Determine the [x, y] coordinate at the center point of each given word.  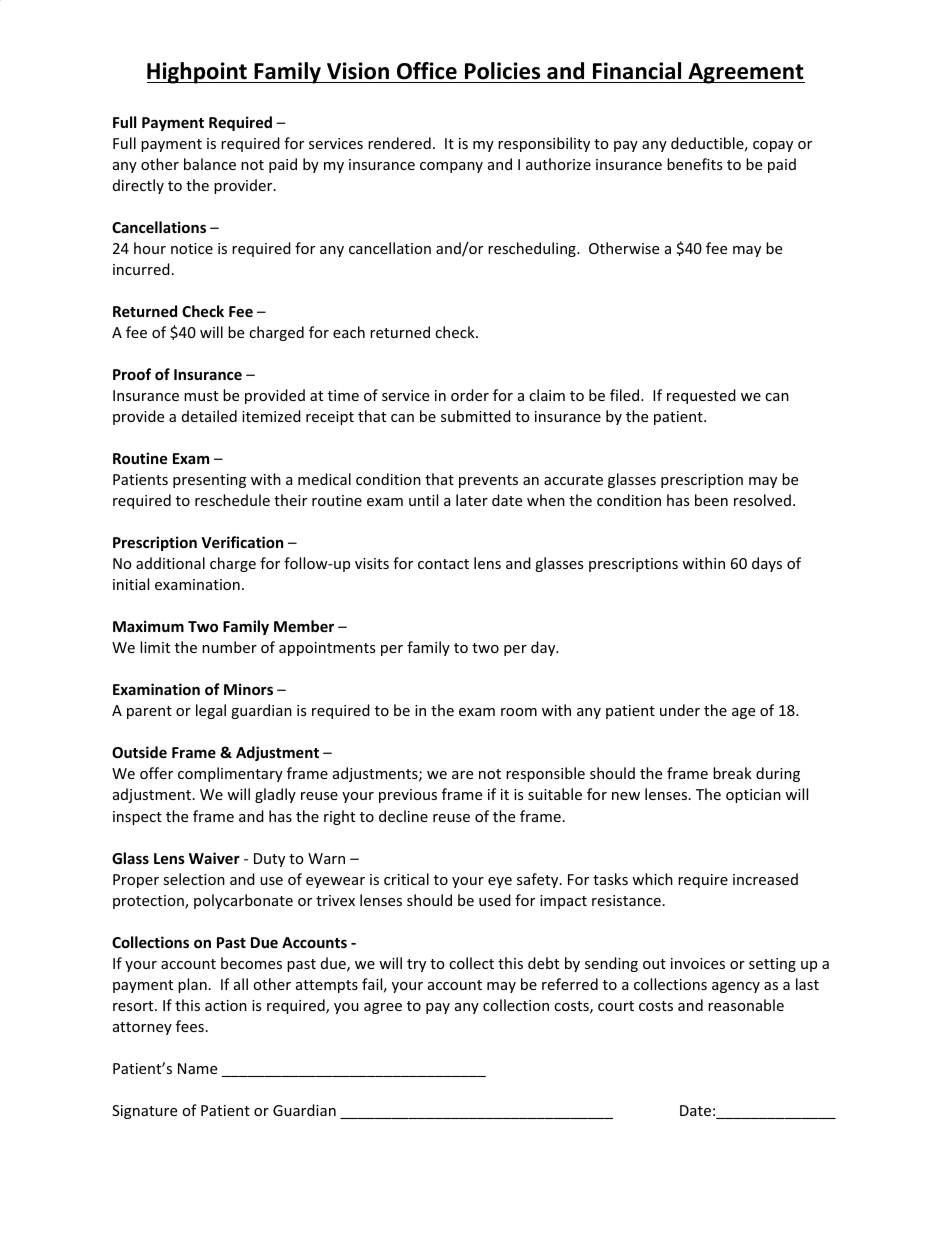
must [201, 396]
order [470, 395]
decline [403, 816]
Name [197, 1068]
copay [773, 146]
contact [443, 564]
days [767, 564]
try [416, 965]
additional [170, 563]
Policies [502, 71]
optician [753, 796]
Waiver [214, 858]
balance [210, 164]
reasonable [746, 1005]
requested [701, 396]
